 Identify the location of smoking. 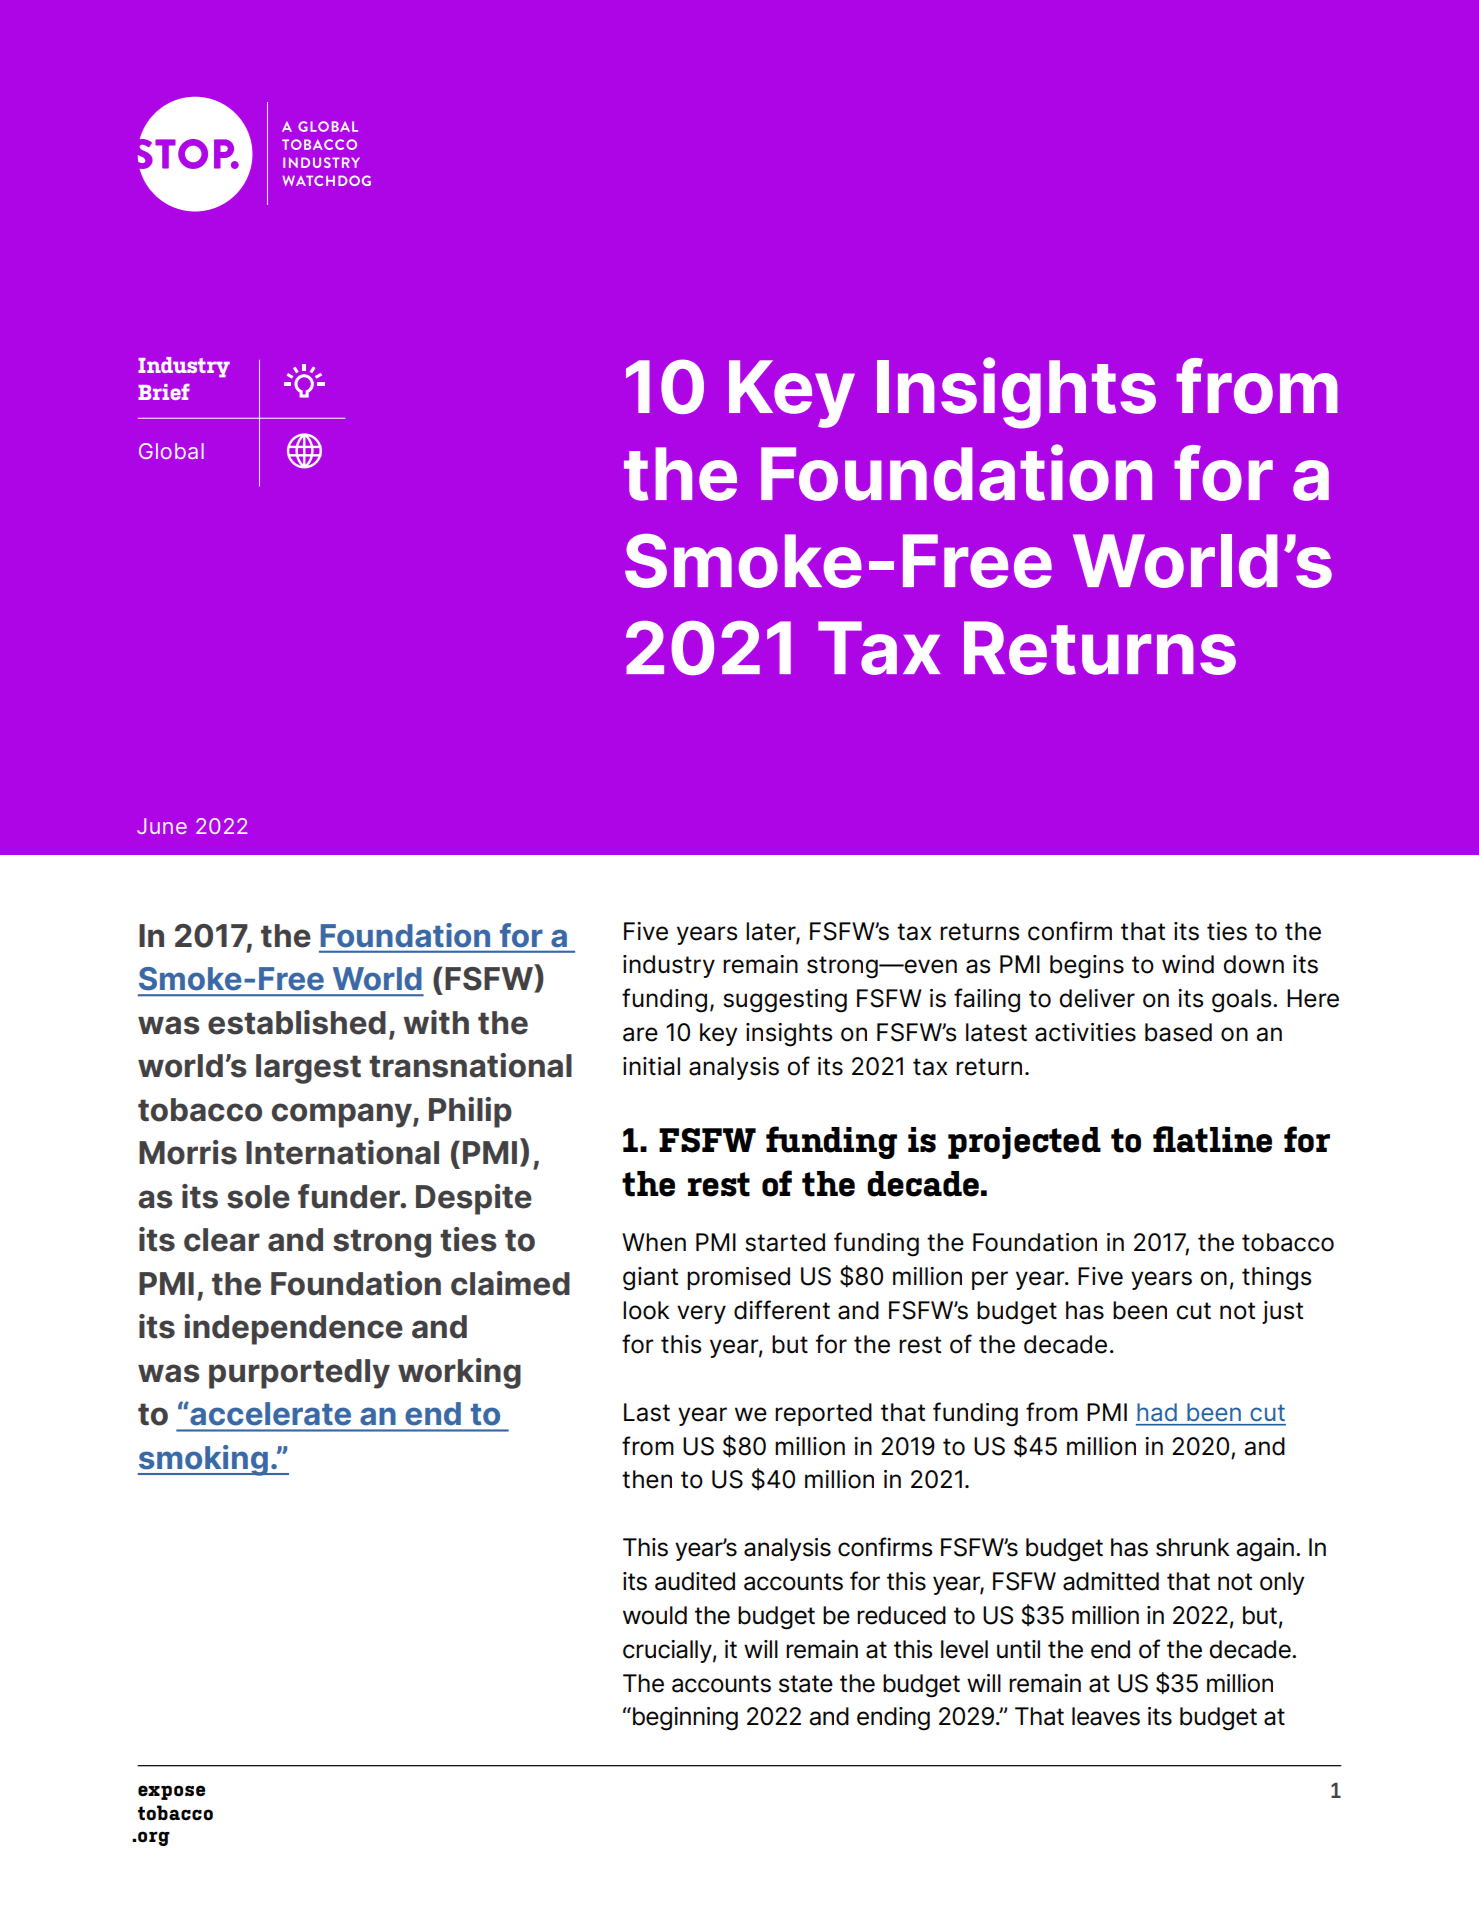
(204, 1460).
